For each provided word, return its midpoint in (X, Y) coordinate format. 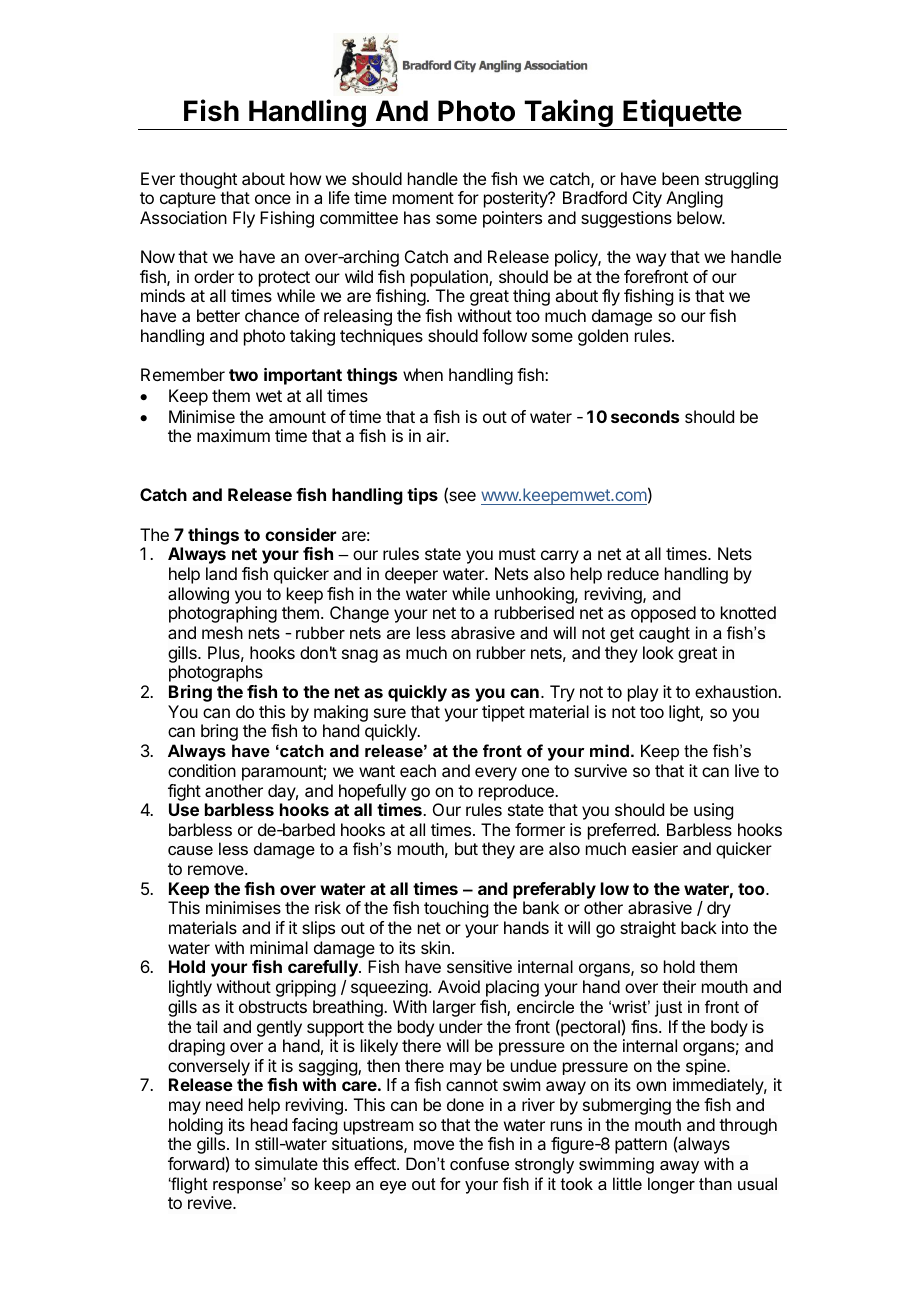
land (221, 573)
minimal (279, 947)
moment (423, 198)
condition (202, 770)
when (423, 374)
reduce (633, 573)
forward (196, 1163)
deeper (411, 575)
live (747, 770)
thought (208, 180)
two (243, 375)
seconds (645, 416)
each (418, 770)
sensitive (479, 966)
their (679, 986)
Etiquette (682, 113)
